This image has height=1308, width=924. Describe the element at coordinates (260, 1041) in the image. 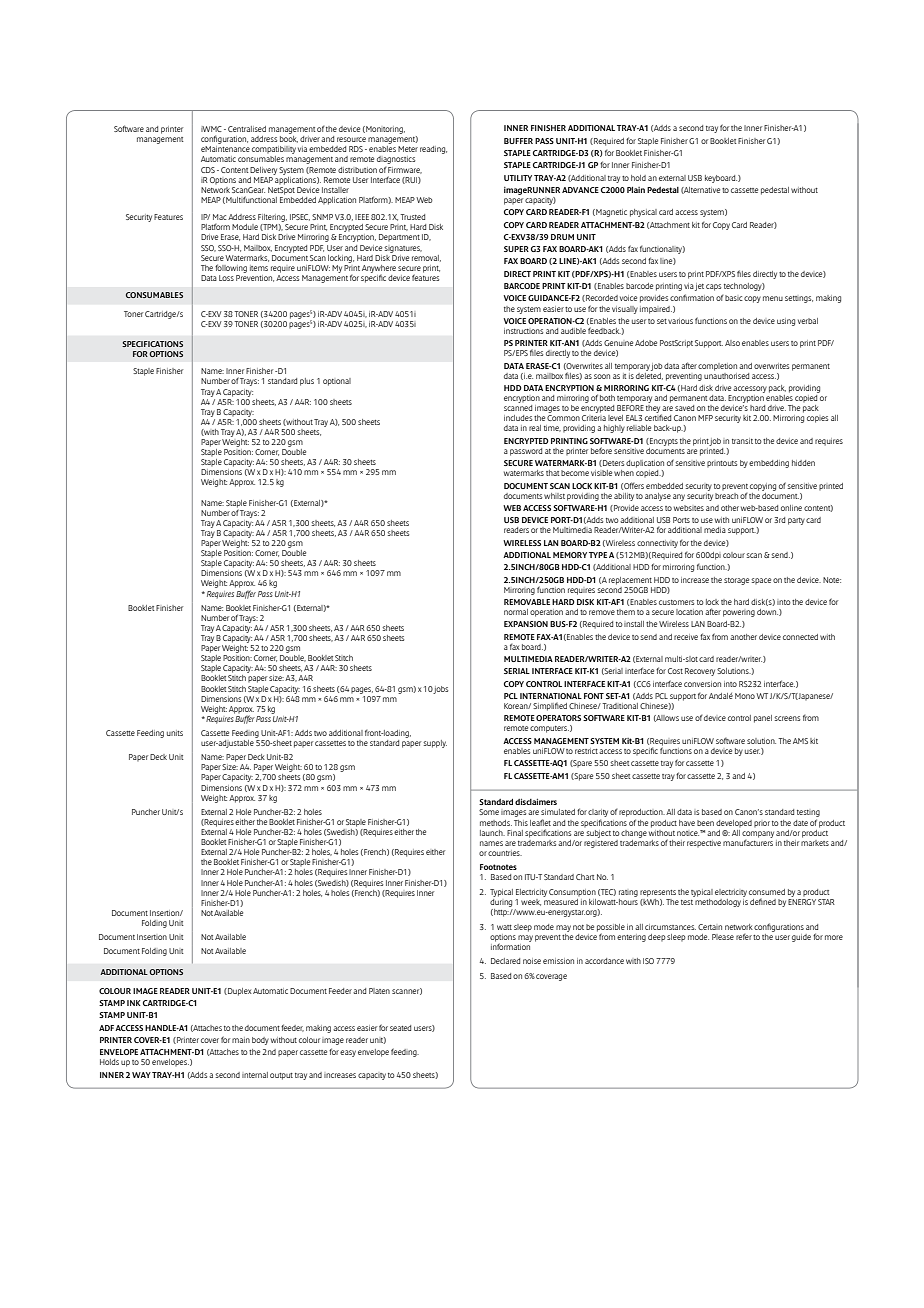

I see `body` at that location.
